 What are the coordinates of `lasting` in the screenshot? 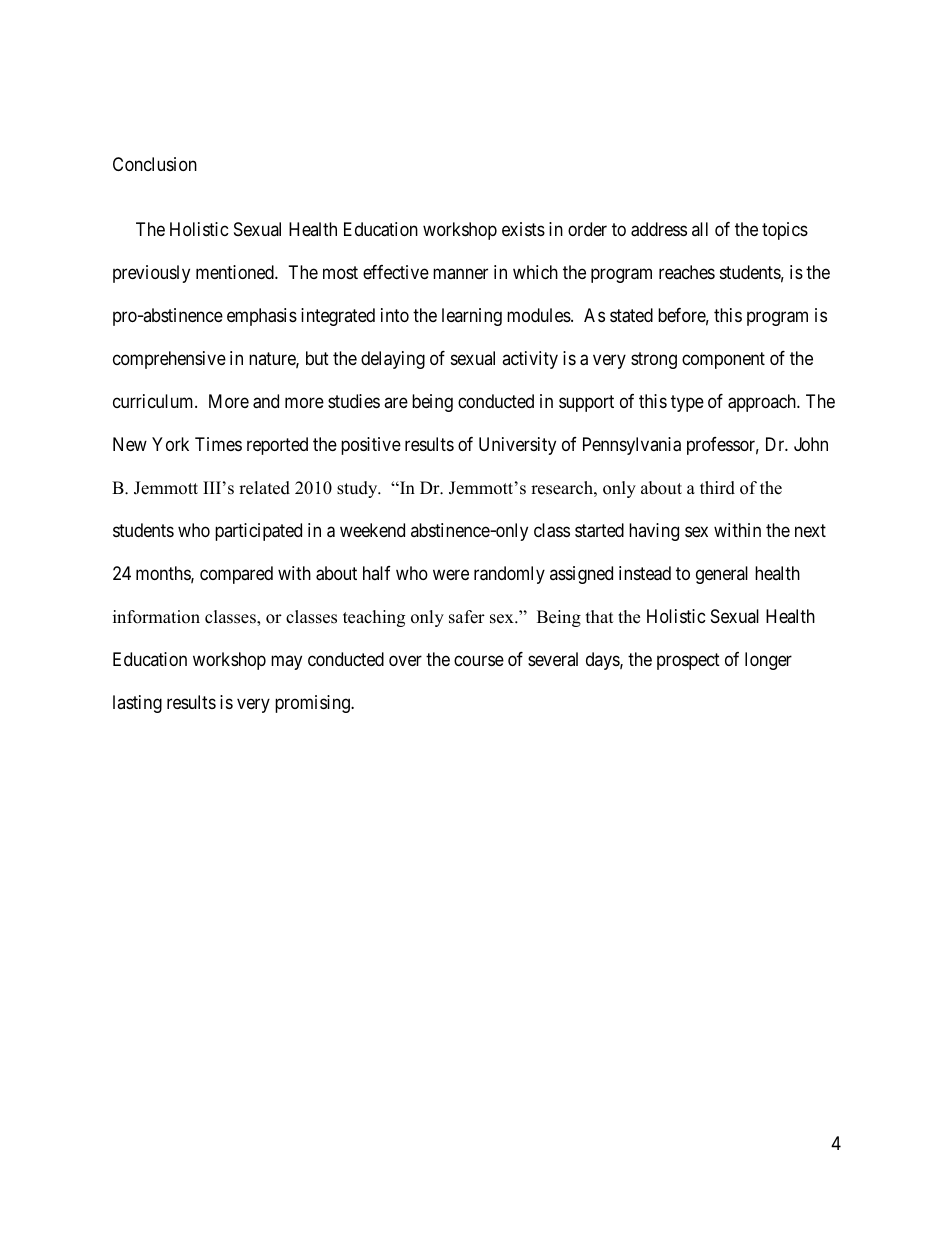 It's located at (137, 704).
